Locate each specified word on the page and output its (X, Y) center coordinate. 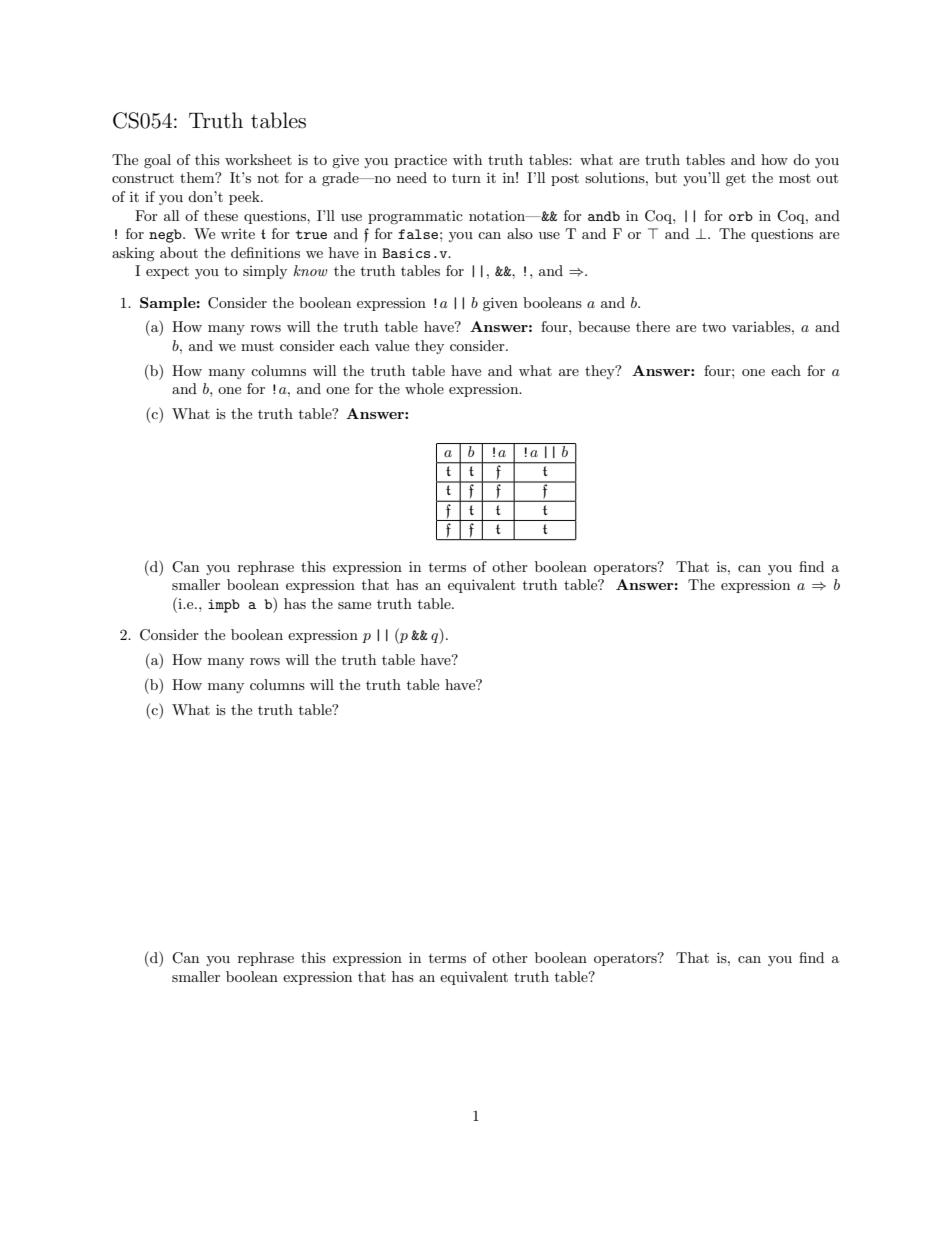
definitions (265, 252)
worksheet (258, 159)
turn (466, 178)
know (310, 270)
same (354, 605)
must (257, 346)
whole (424, 388)
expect (167, 273)
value (392, 345)
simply (265, 272)
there (653, 326)
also (520, 233)
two (714, 327)
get (736, 180)
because (604, 326)
